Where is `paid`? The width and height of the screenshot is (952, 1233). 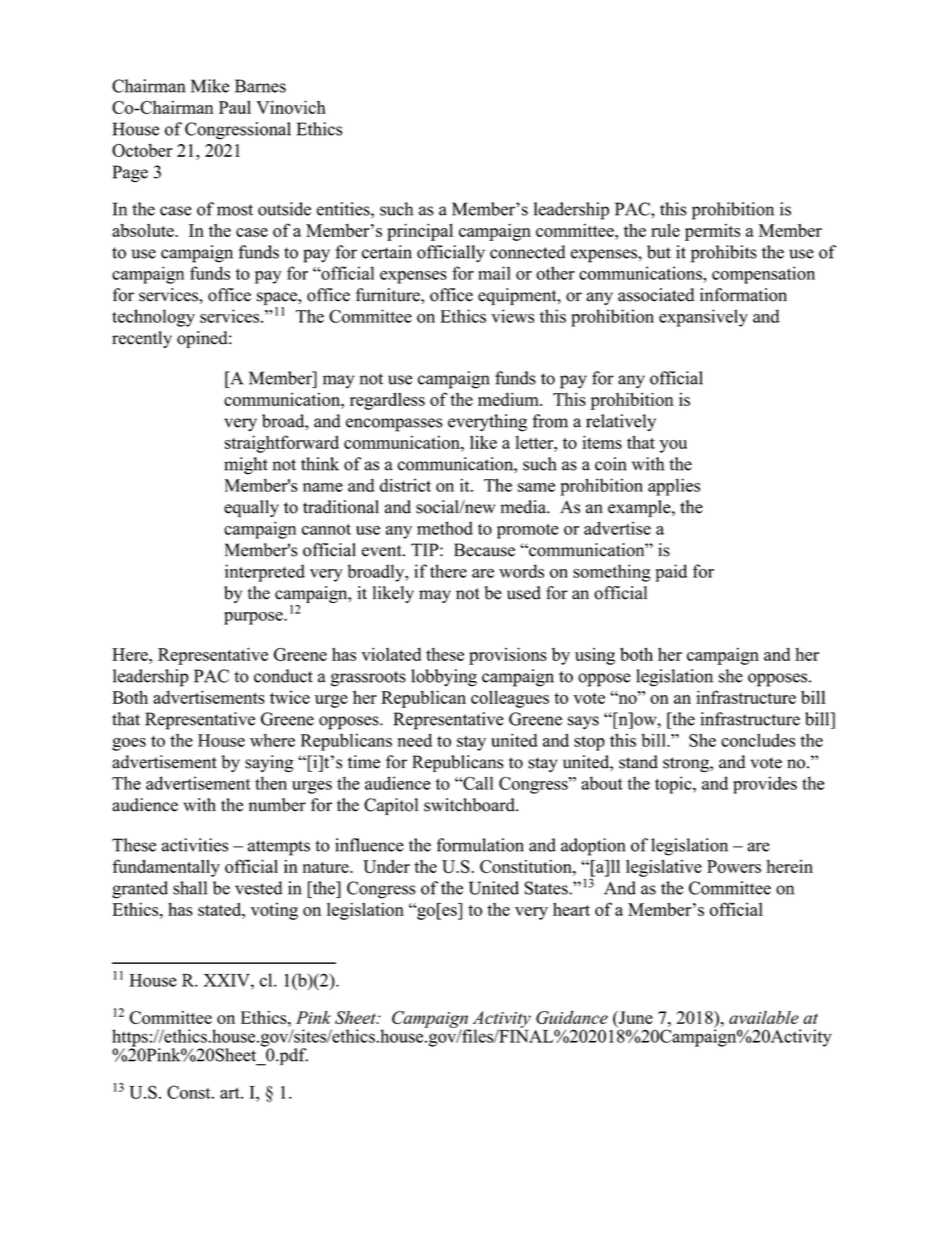 paid is located at coordinates (671, 573).
